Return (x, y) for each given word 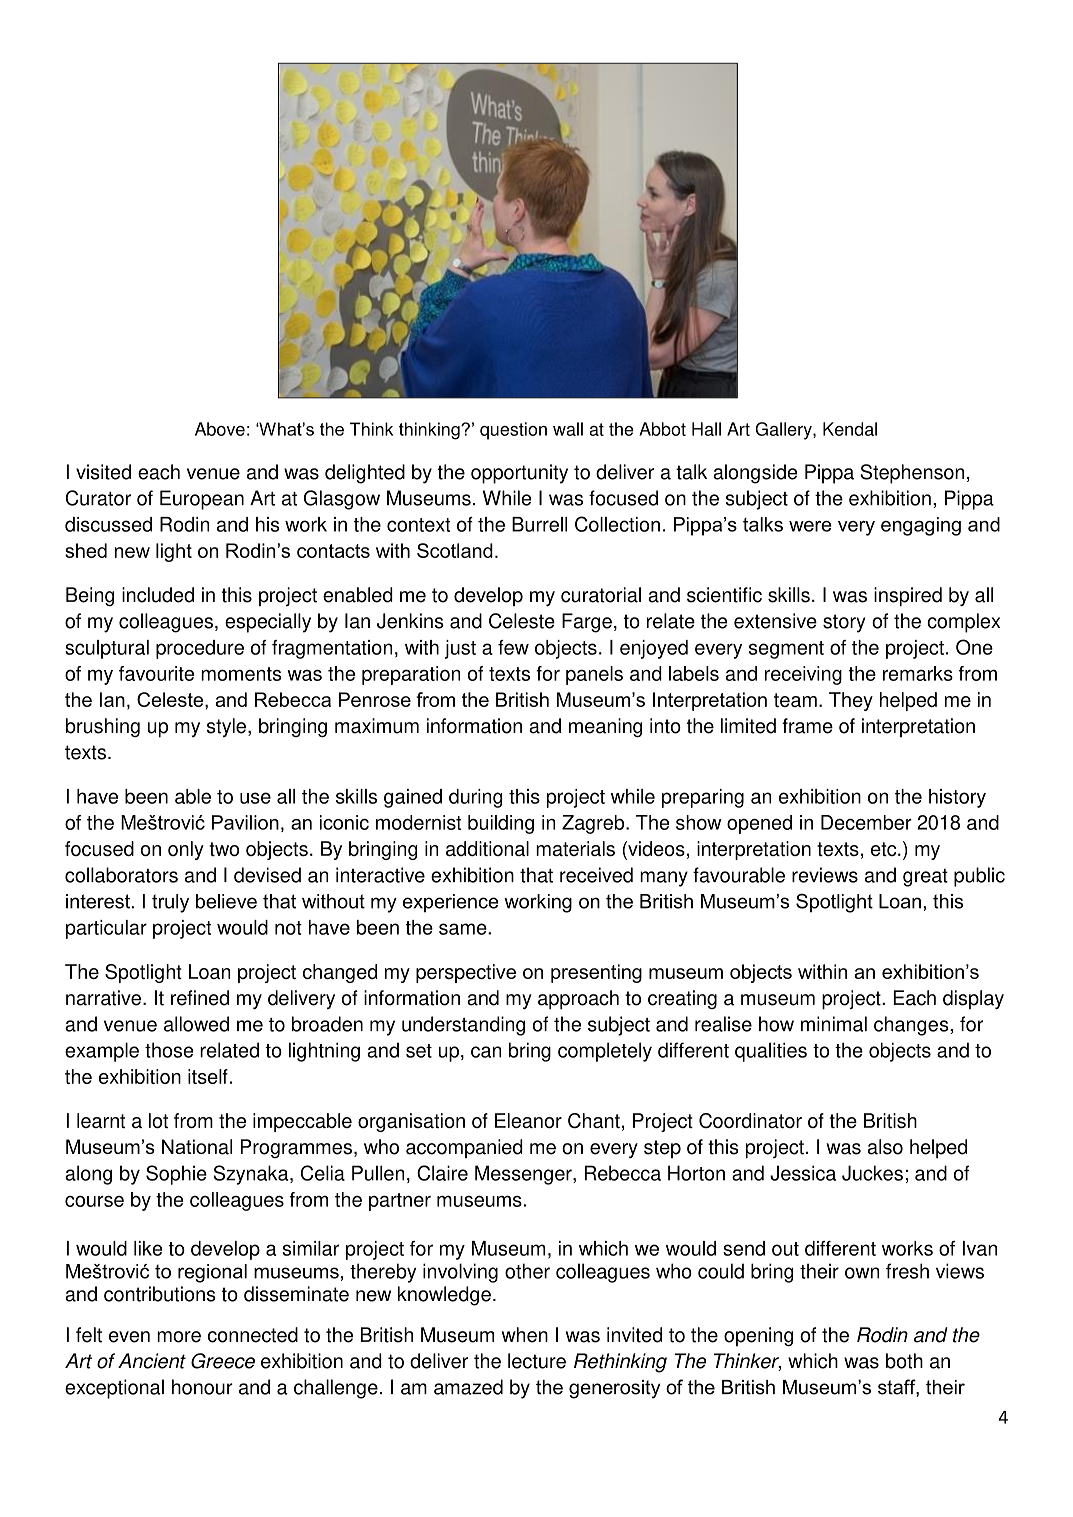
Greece (223, 1361)
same (464, 929)
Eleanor (528, 1120)
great (925, 878)
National (197, 1147)
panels (594, 675)
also (885, 1147)
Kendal (850, 429)
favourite (156, 673)
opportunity (519, 474)
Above (220, 429)
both (904, 1361)
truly (170, 903)
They (851, 701)
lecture (537, 1361)
